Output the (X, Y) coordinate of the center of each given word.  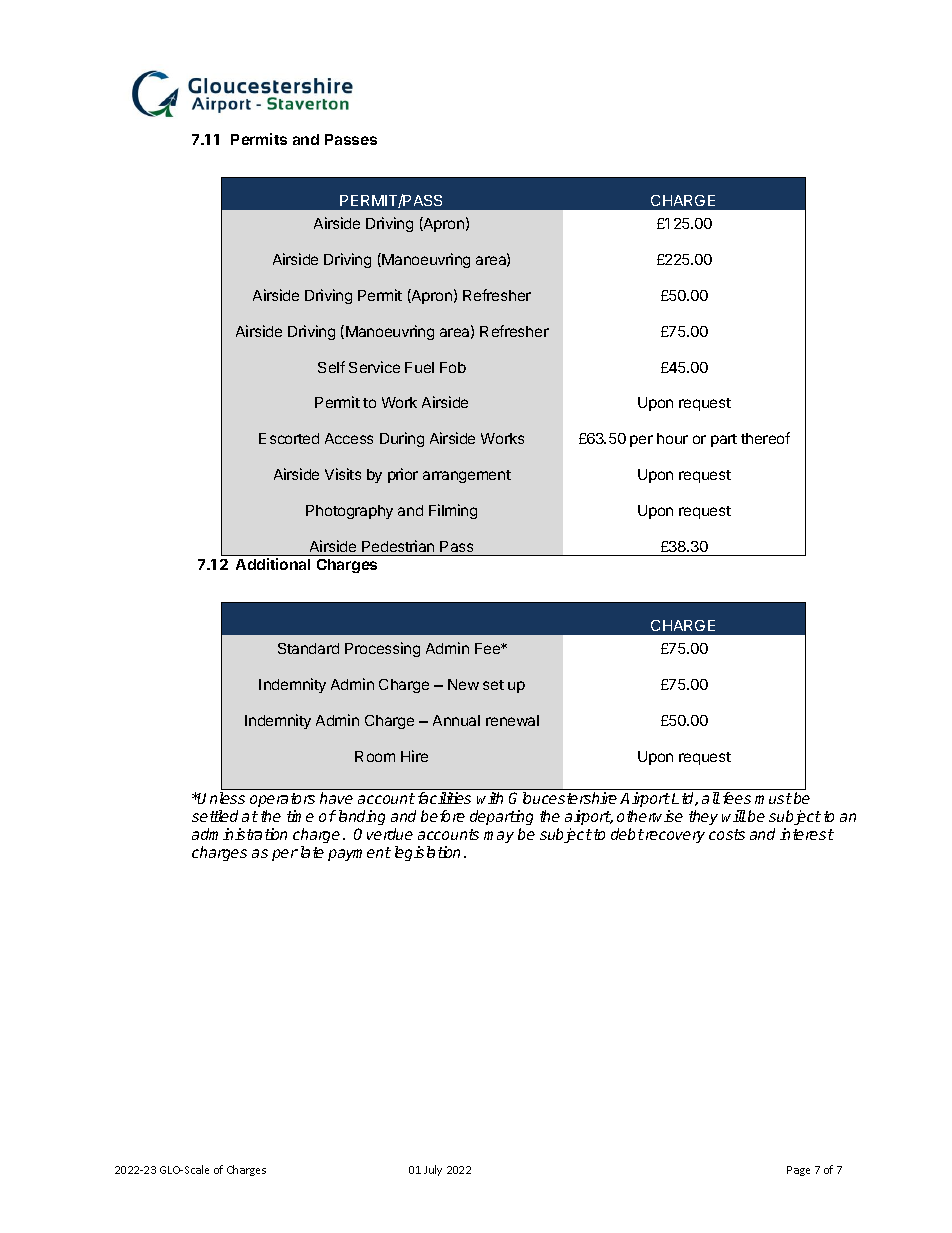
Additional (273, 564)
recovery (674, 837)
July (433, 1170)
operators (282, 800)
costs (727, 834)
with (490, 798)
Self (331, 367)
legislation (427, 853)
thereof (765, 438)
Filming (453, 511)
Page (798, 1171)
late (312, 852)
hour (672, 438)
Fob (453, 367)
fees (737, 798)
